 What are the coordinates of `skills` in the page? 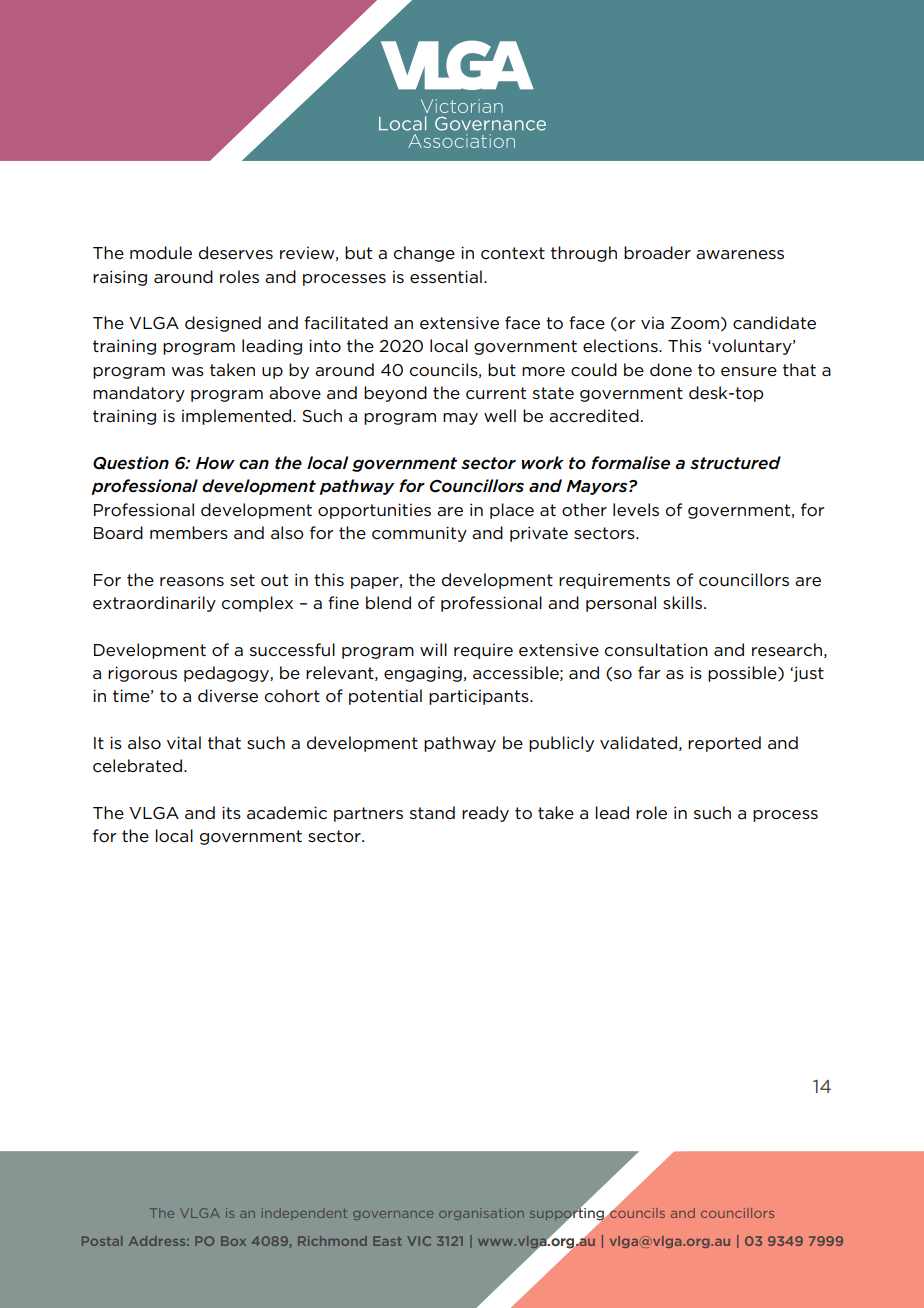 It's located at (684, 602).
